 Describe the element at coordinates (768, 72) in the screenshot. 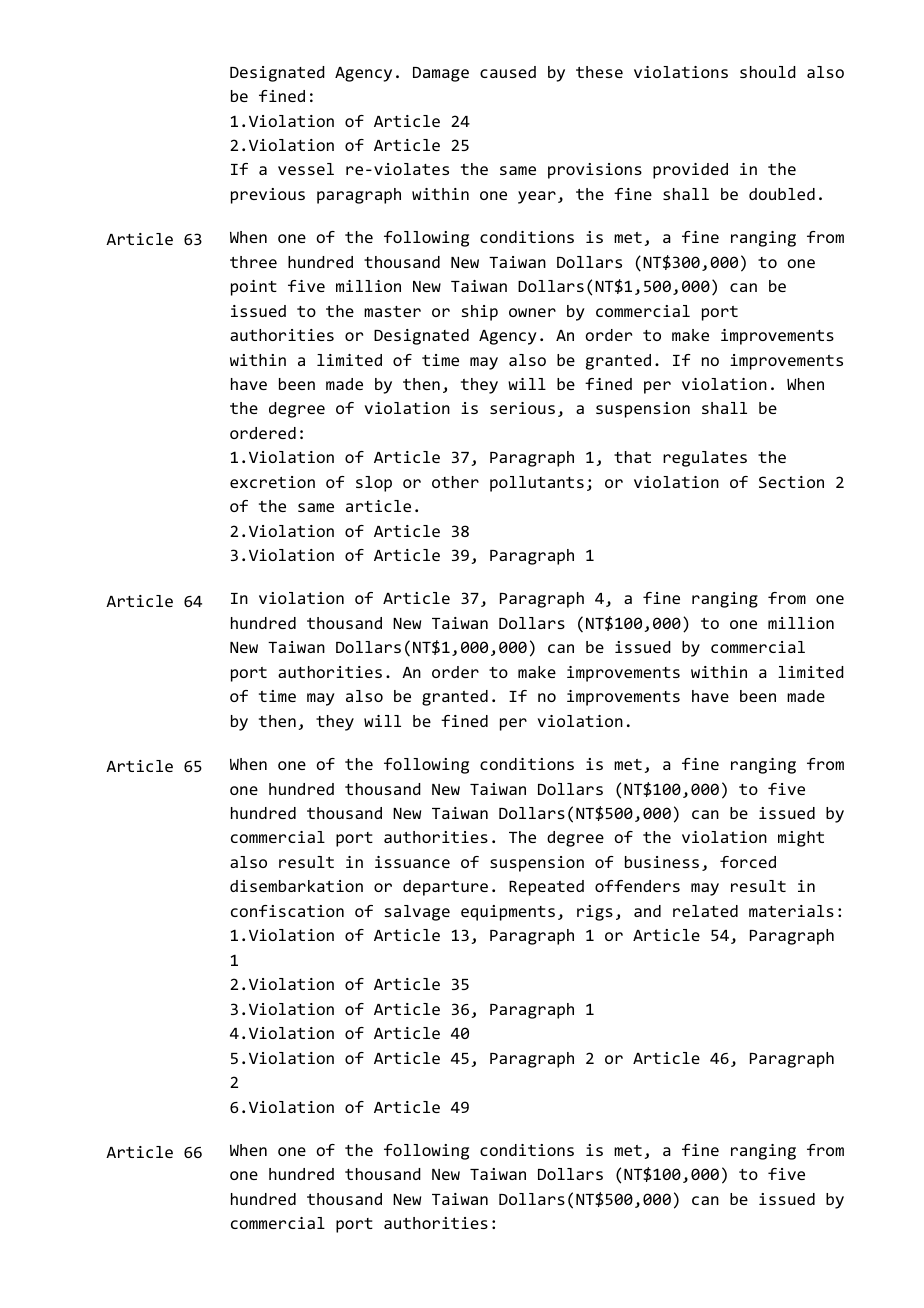

I see `should` at that location.
